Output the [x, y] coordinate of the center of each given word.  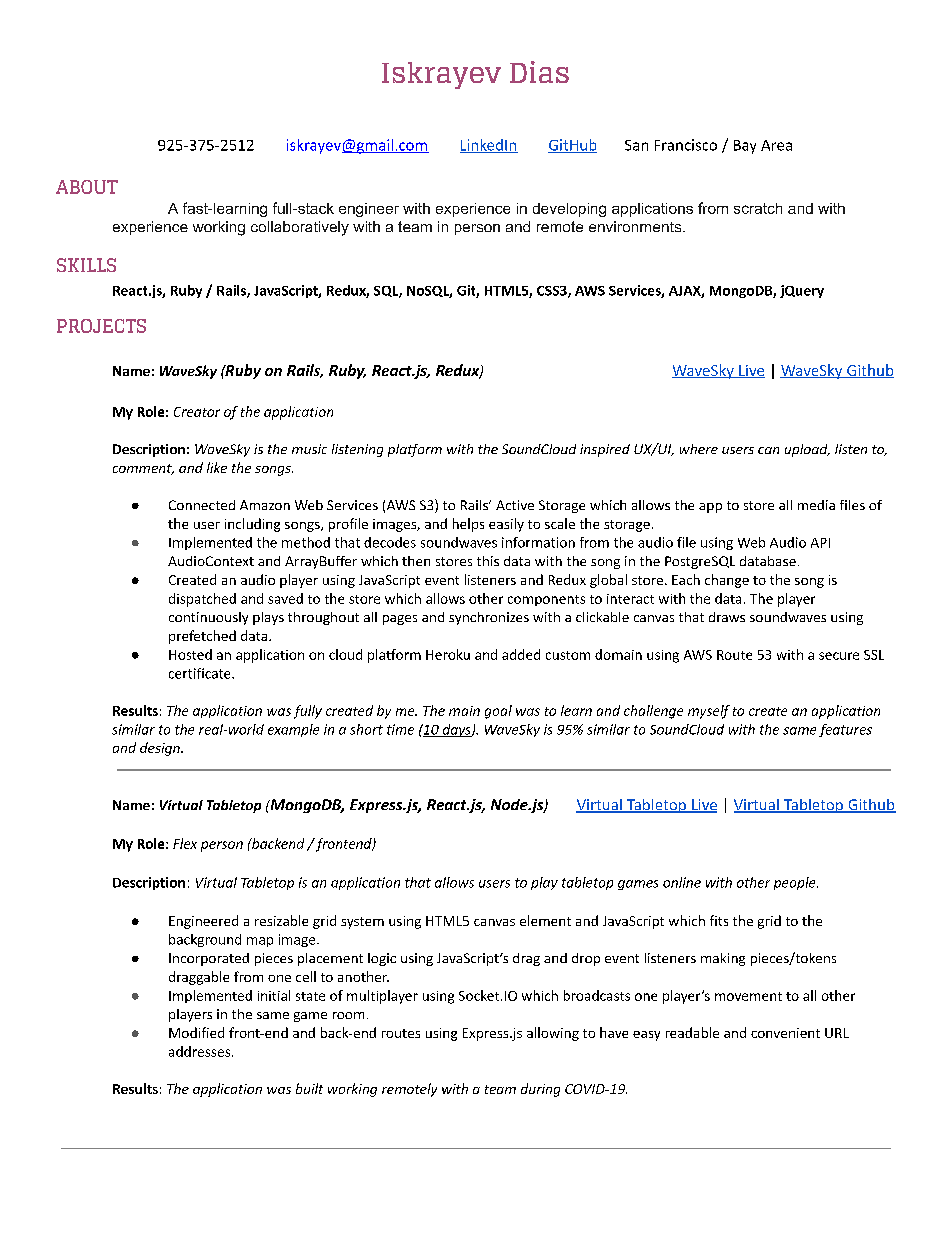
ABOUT [87, 187]
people [796, 883]
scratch [758, 208]
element [545, 920]
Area [776, 145]
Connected [202, 505]
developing [569, 210]
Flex [185, 843]
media [816, 505]
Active [515, 505]
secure [839, 656]
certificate [201, 673]
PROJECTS [101, 326]
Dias [539, 72]
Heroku [448, 654]
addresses [201, 1051]
